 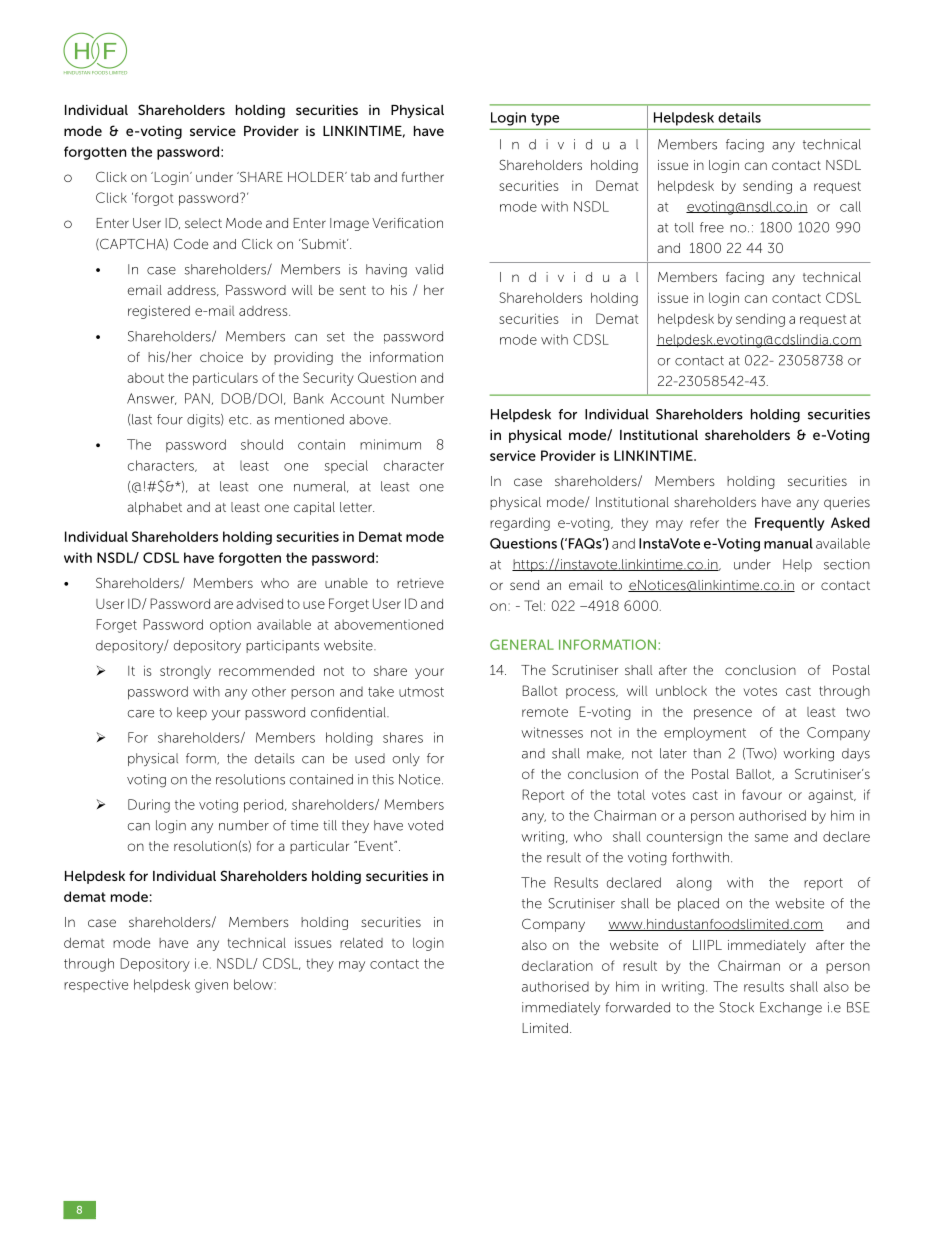 What do you see at coordinates (259, 604) in the screenshot?
I see `advised` at bounding box center [259, 604].
